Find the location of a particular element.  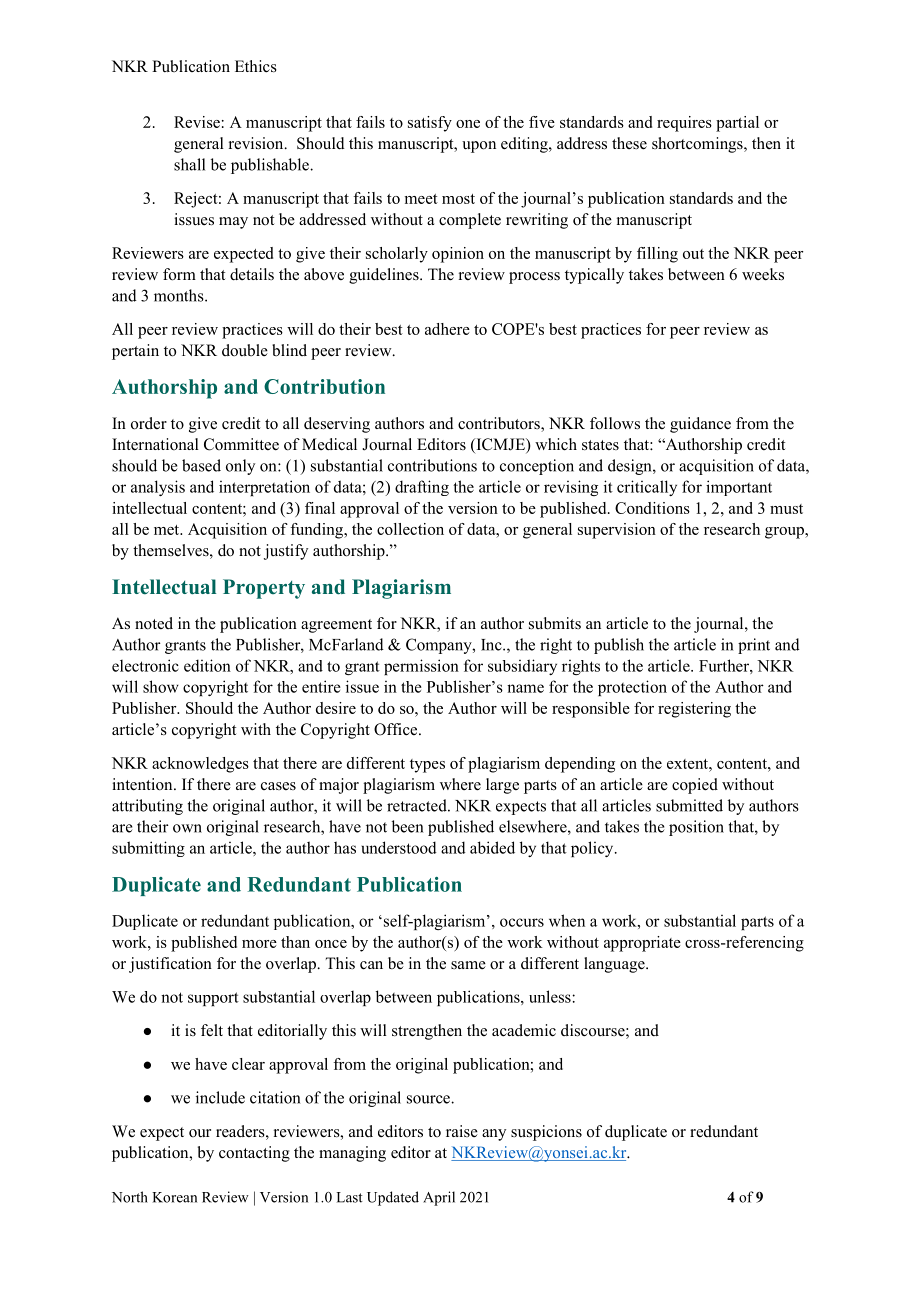

adhere is located at coordinates (447, 329).
